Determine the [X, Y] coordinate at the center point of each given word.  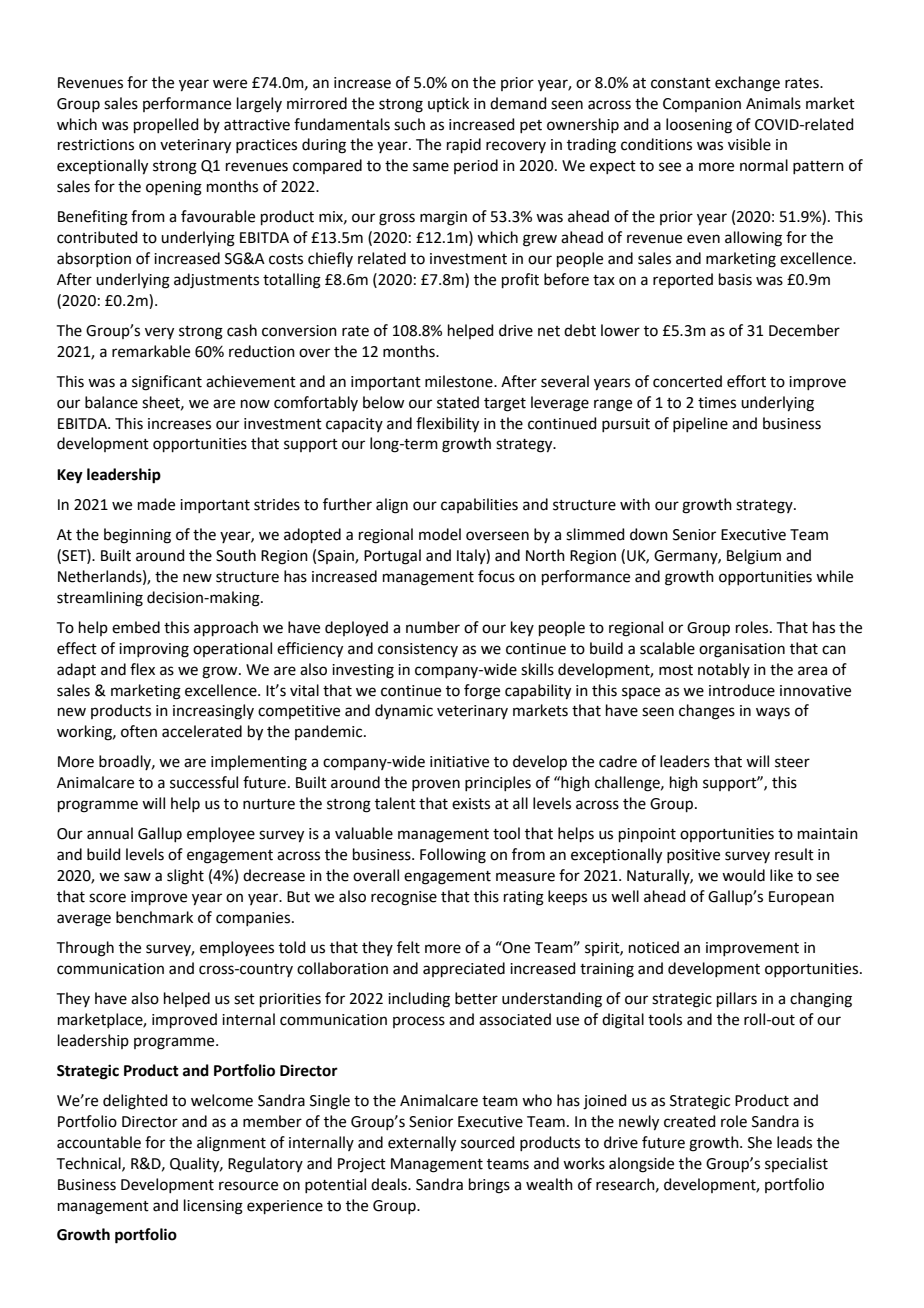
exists [471, 804]
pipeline [700, 424]
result [794, 854]
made [156, 504]
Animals [773, 103]
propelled [166, 125]
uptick [448, 104]
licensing [213, 1207]
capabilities [479, 505]
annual [110, 833]
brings [489, 1186]
